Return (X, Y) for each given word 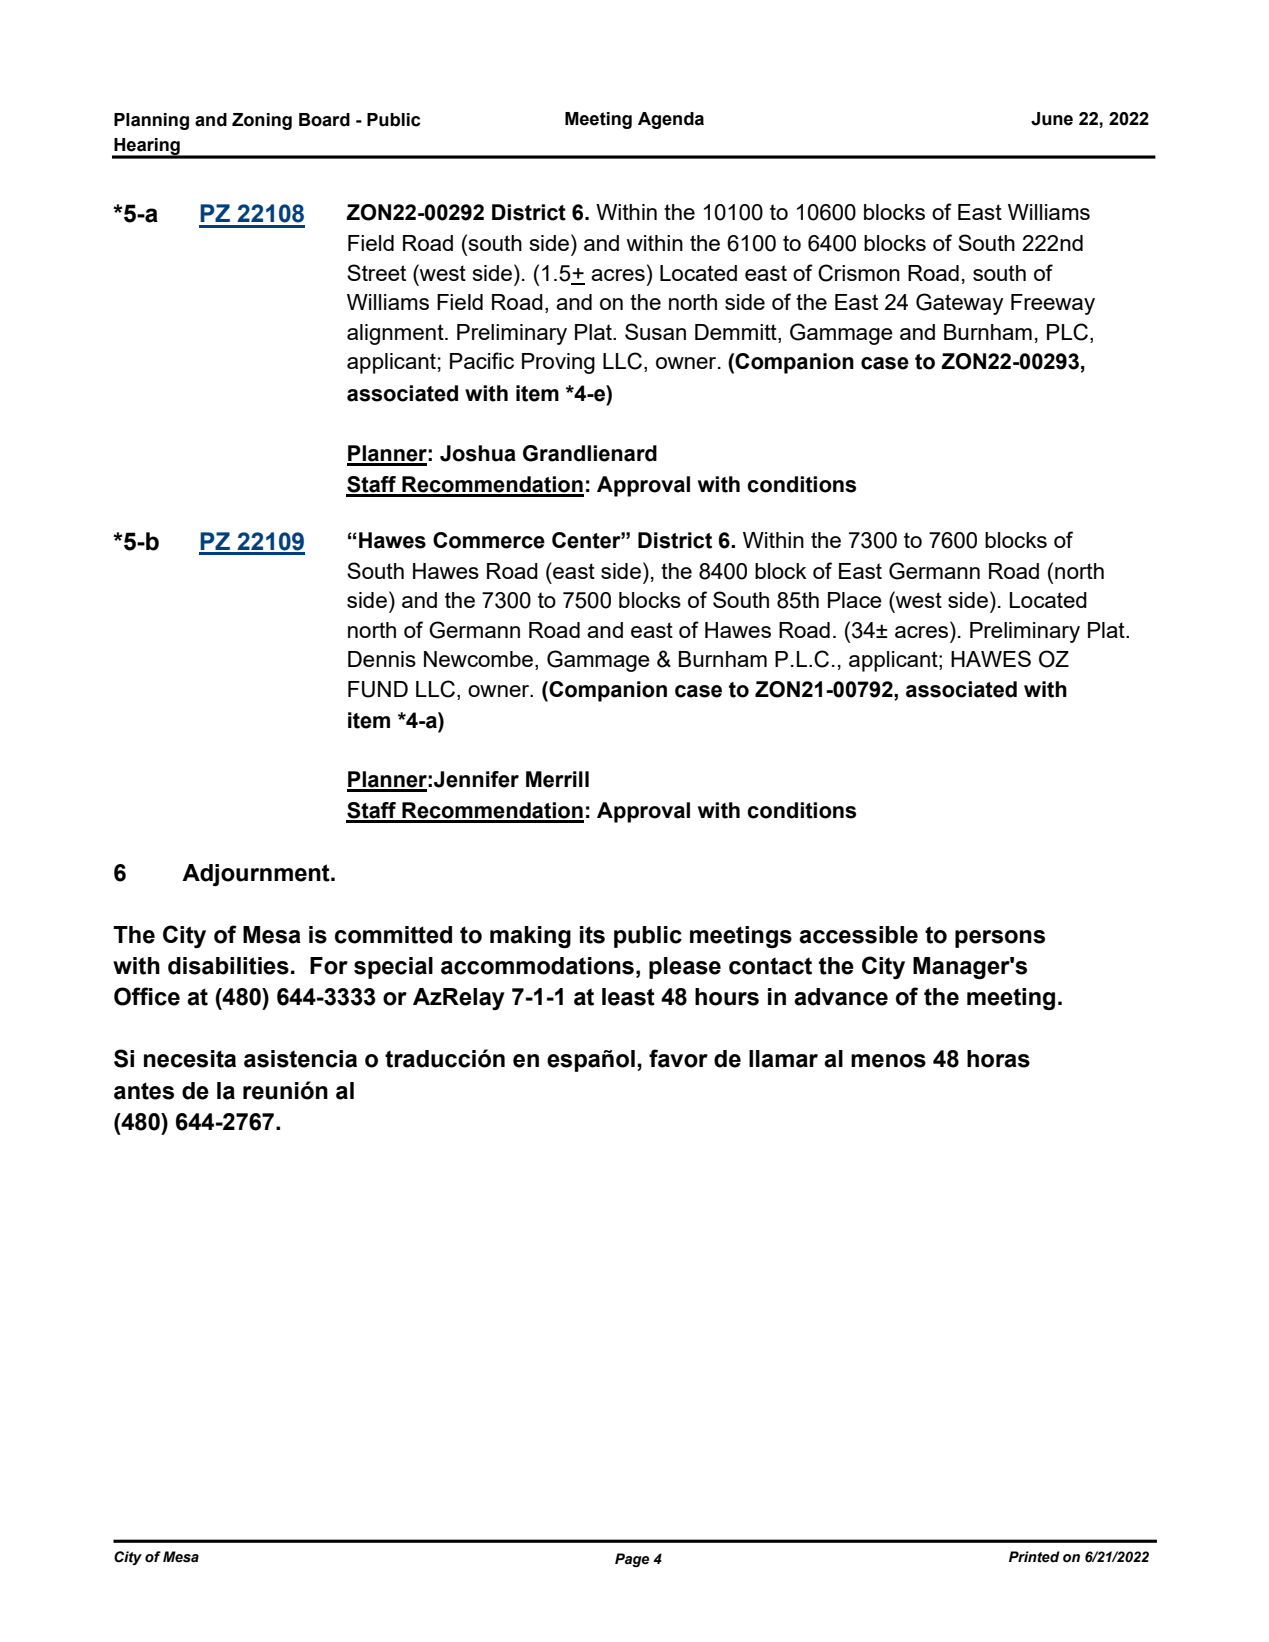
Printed (1034, 1557)
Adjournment (257, 875)
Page (632, 1560)
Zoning (262, 121)
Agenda (671, 120)
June (1052, 119)
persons (1000, 939)
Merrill (557, 779)
